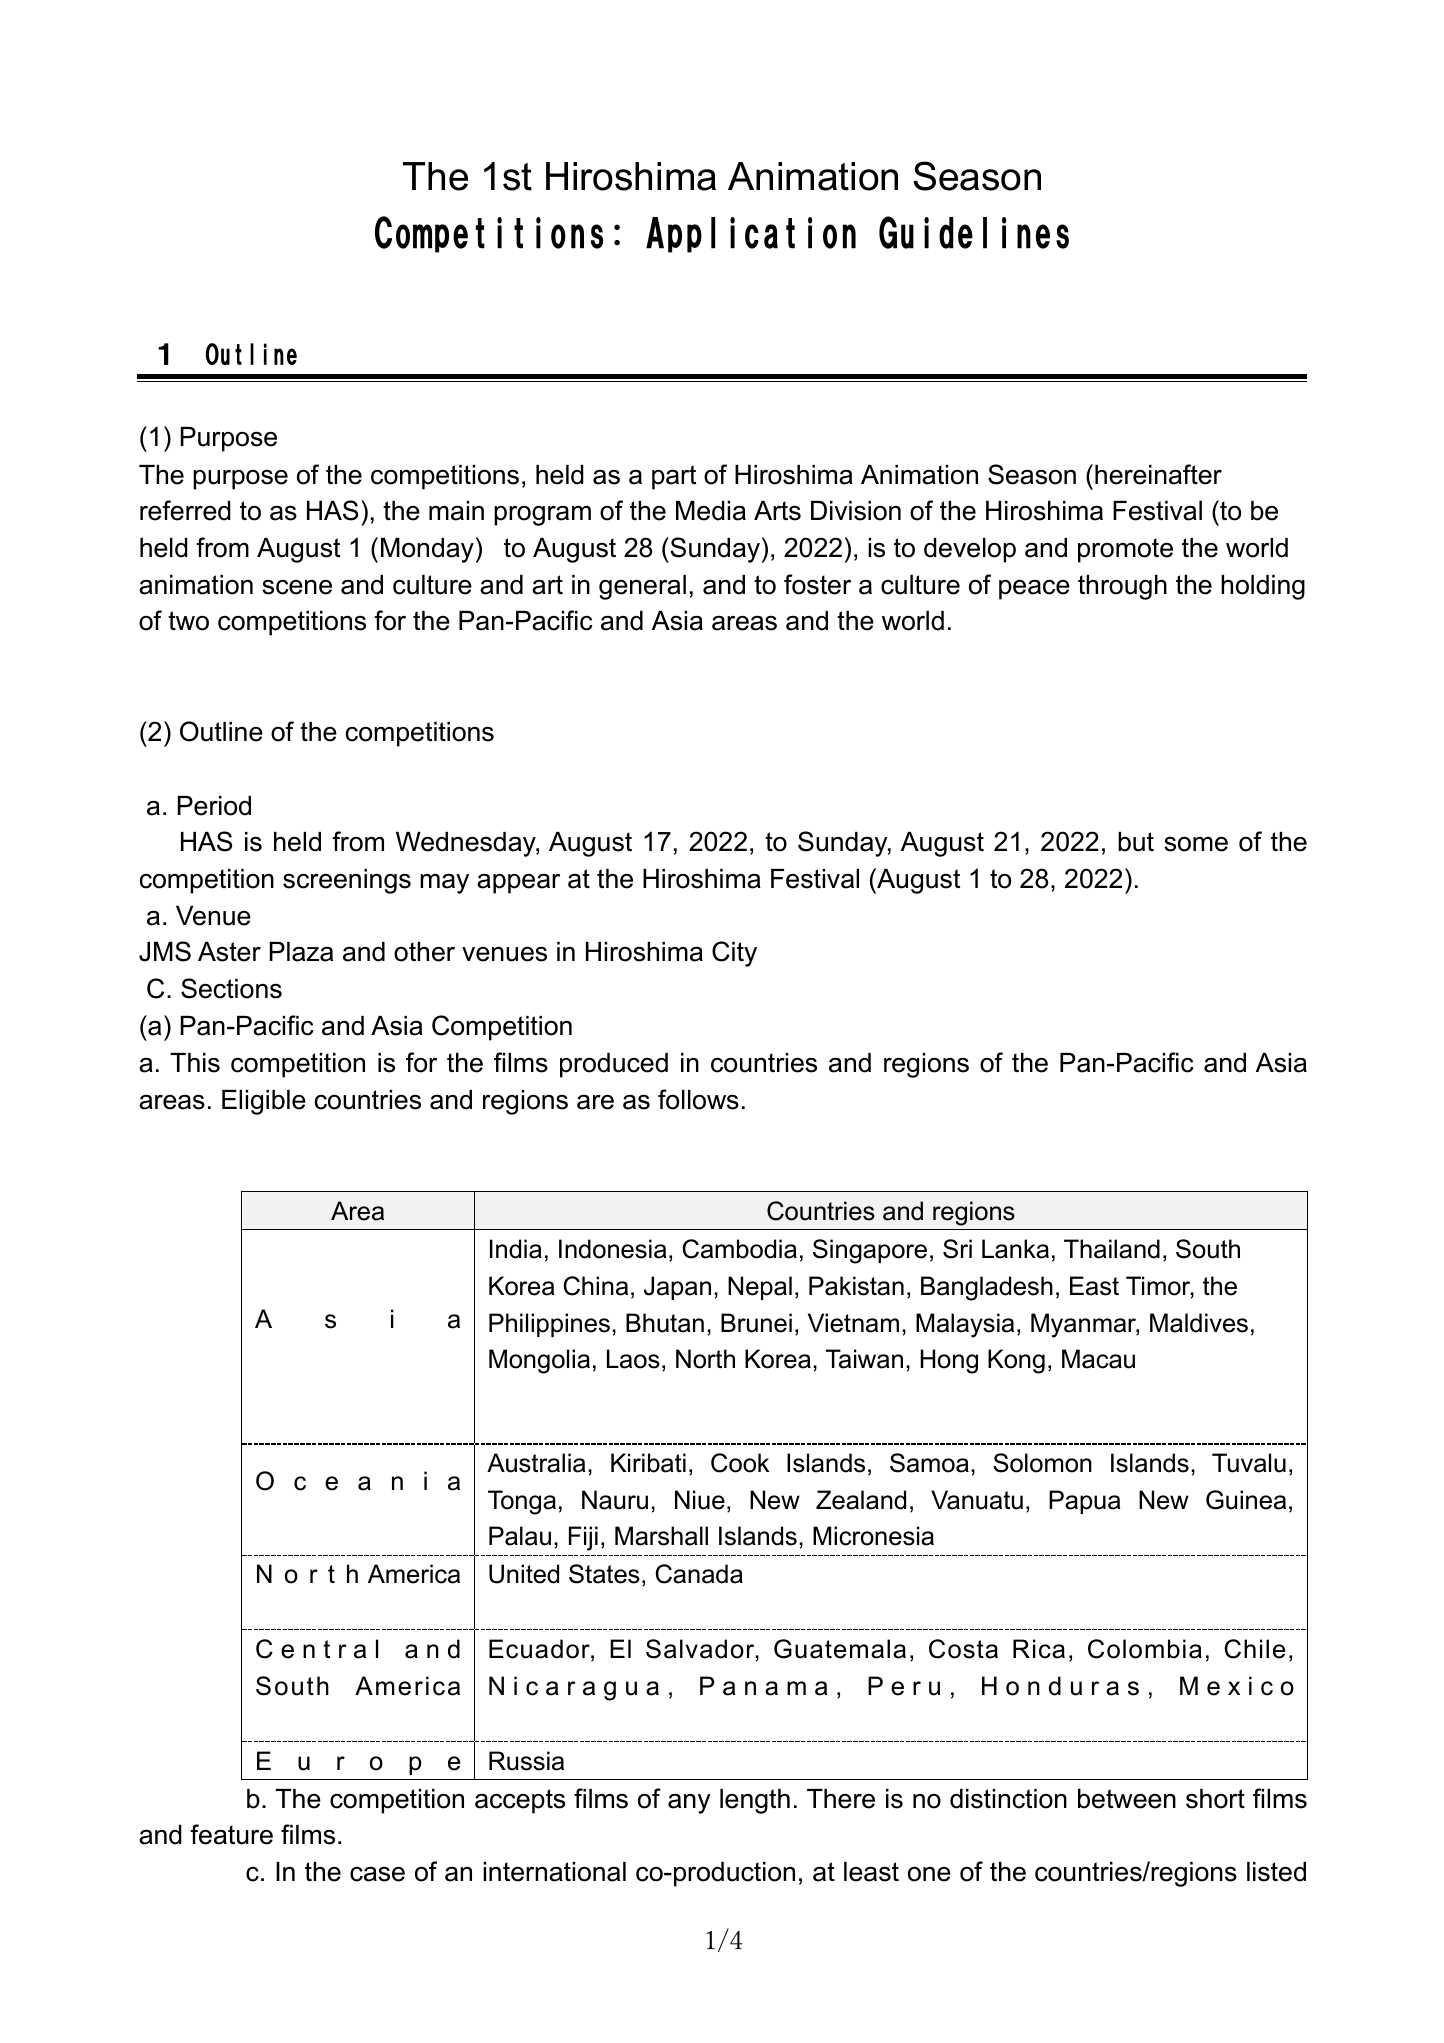 The image size is (1444, 2043). Describe the element at coordinates (185, 510) in the image. I see `referred` at that location.
